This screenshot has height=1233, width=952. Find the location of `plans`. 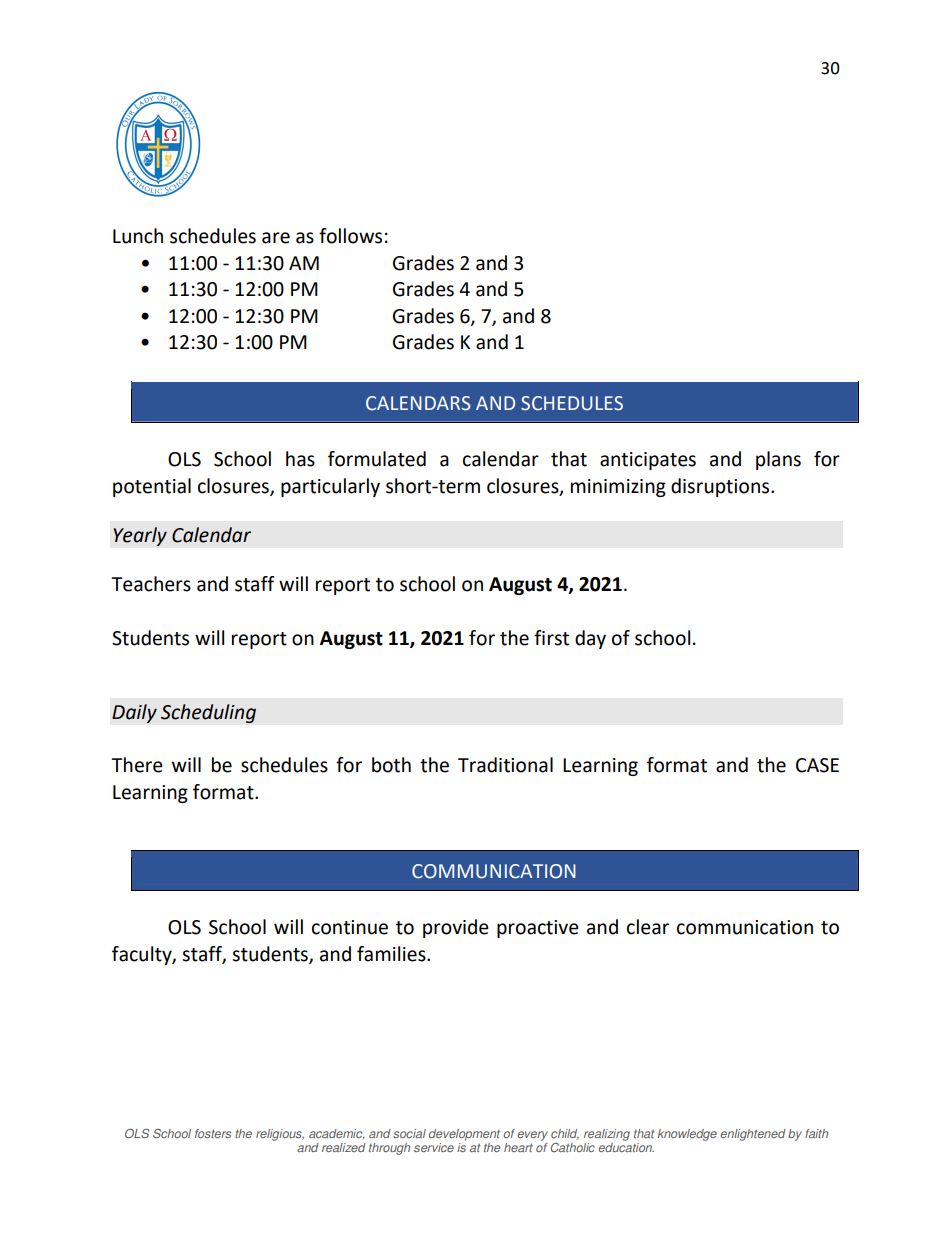

plans is located at coordinates (778, 460).
